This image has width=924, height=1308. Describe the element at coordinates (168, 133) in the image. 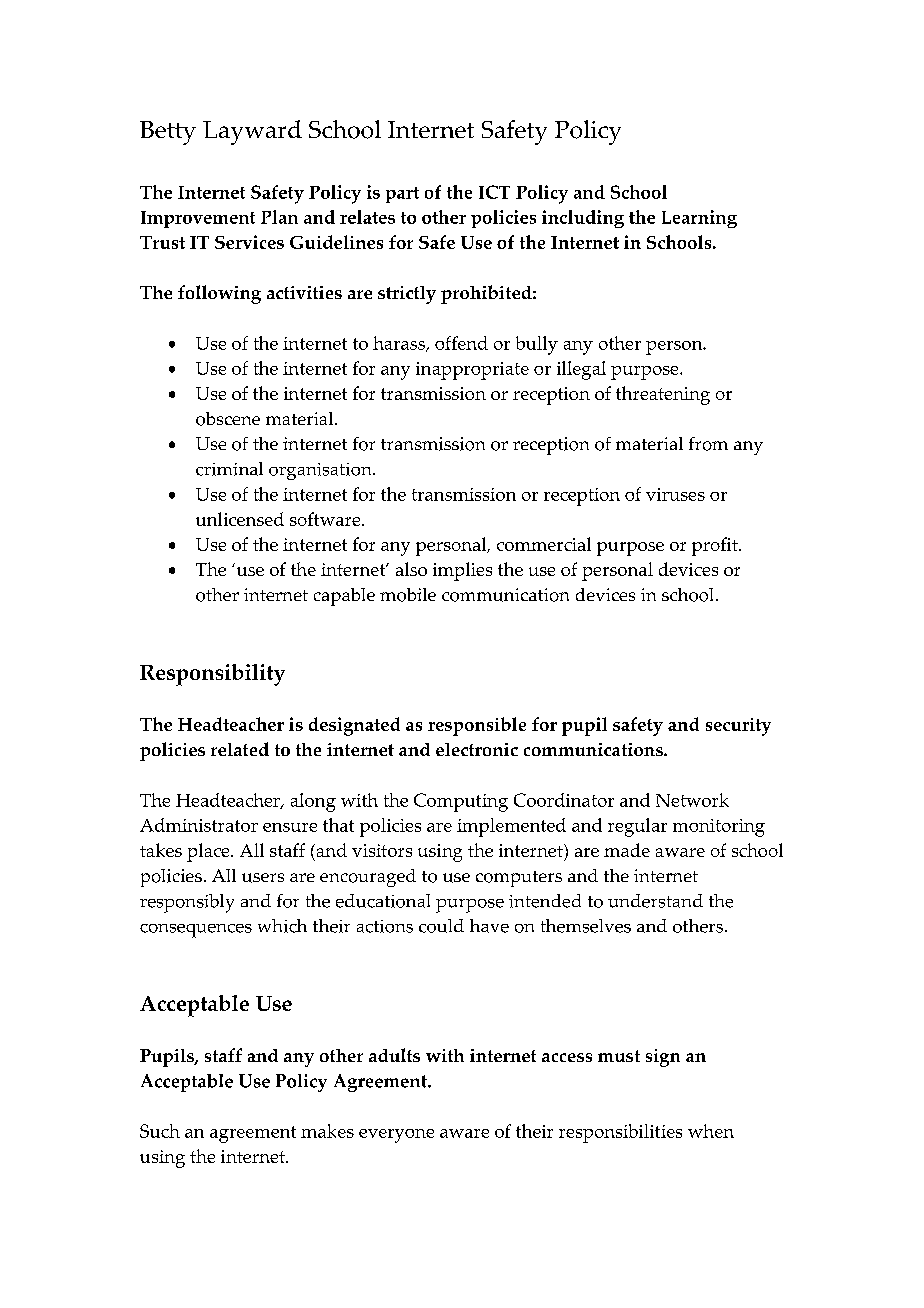

I see `Betty` at that location.
